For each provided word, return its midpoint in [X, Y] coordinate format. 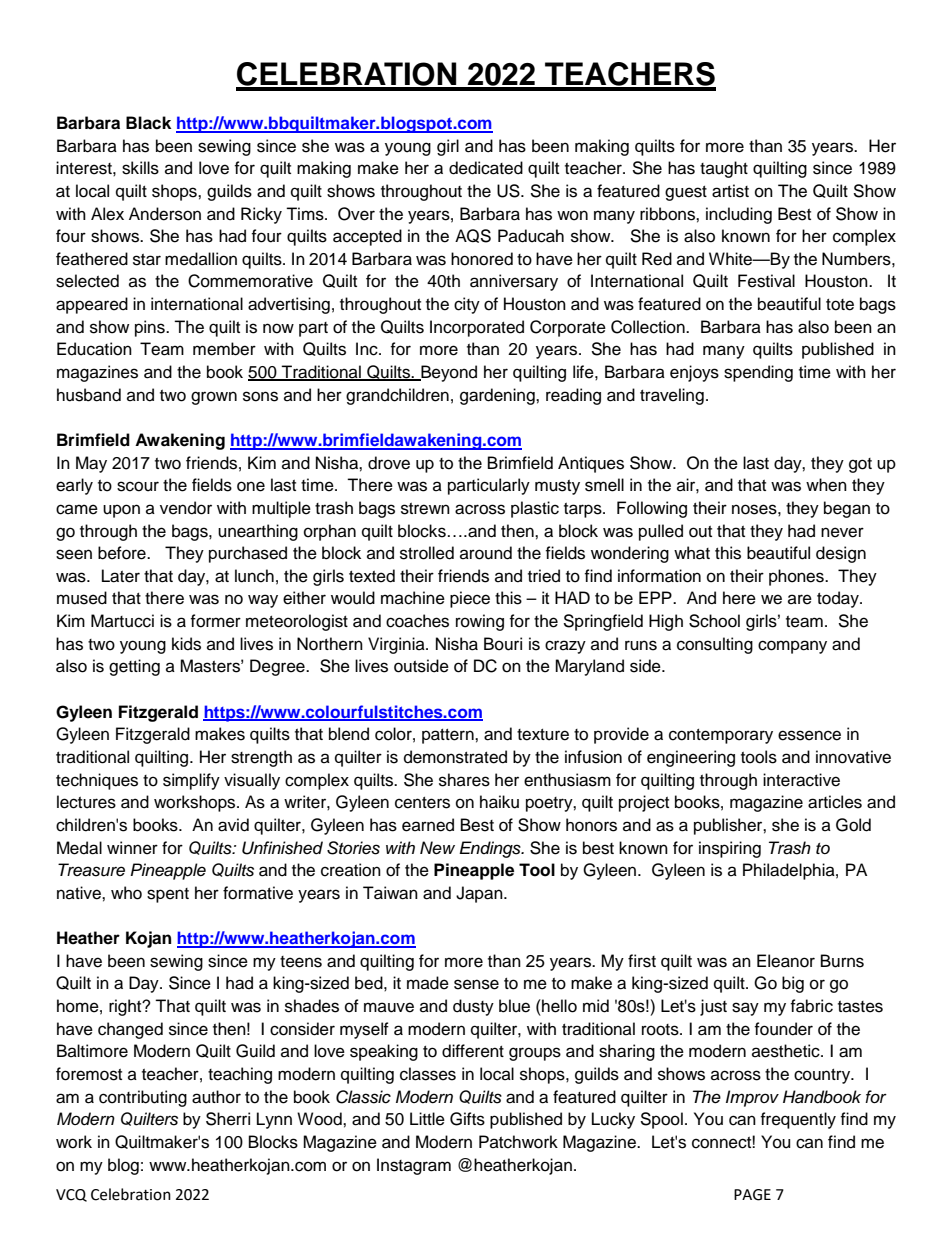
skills [140, 168]
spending [758, 373]
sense [476, 984]
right [126, 1007]
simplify [191, 781]
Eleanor [786, 961]
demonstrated [455, 757]
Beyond [448, 373]
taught [724, 169]
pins [151, 328]
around [486, 553]
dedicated [486, 168]
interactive [801, 780]
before [123, 553]
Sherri [228, 1119]
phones [797, 577]
